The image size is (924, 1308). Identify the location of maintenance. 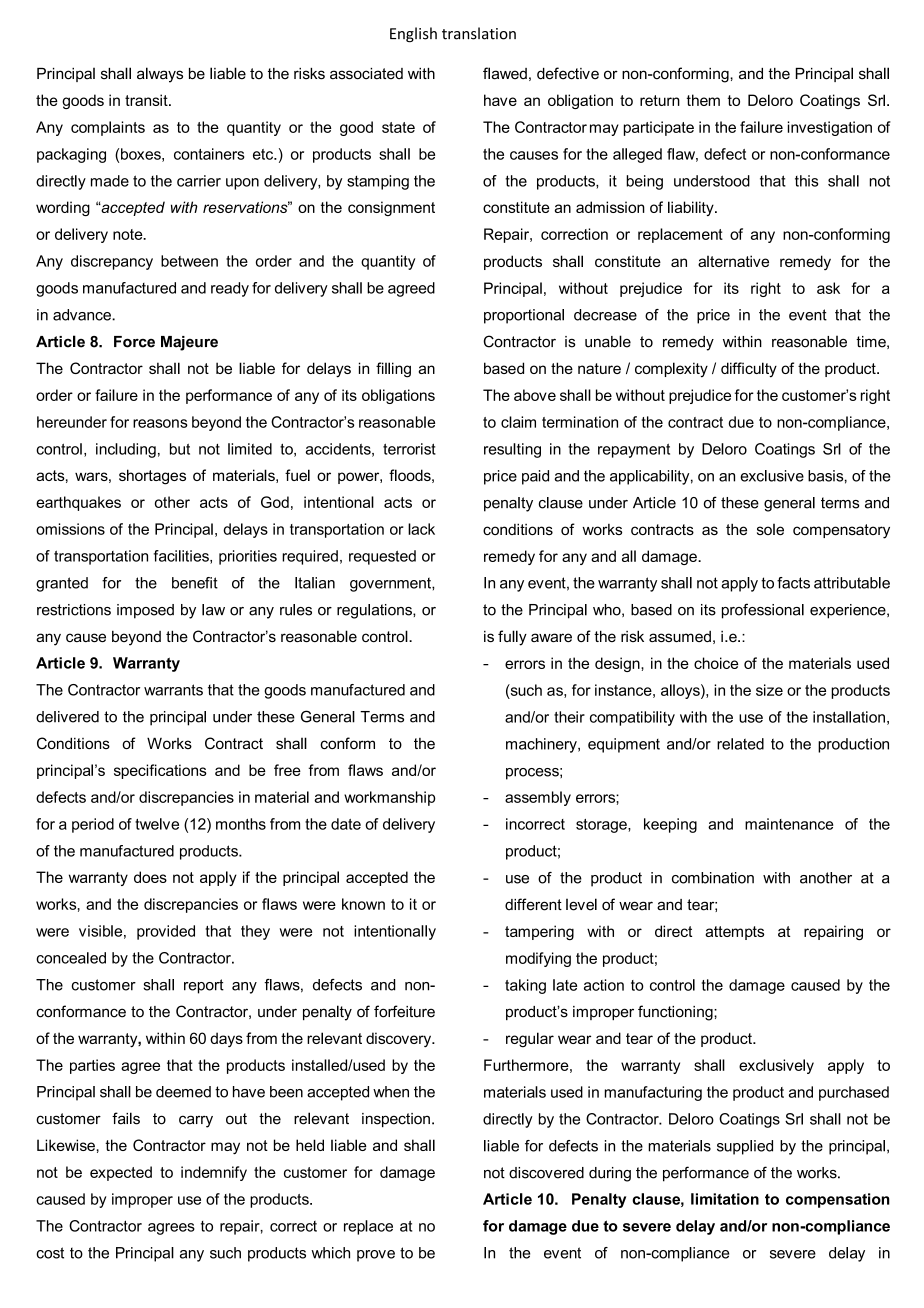
(789, 824).
